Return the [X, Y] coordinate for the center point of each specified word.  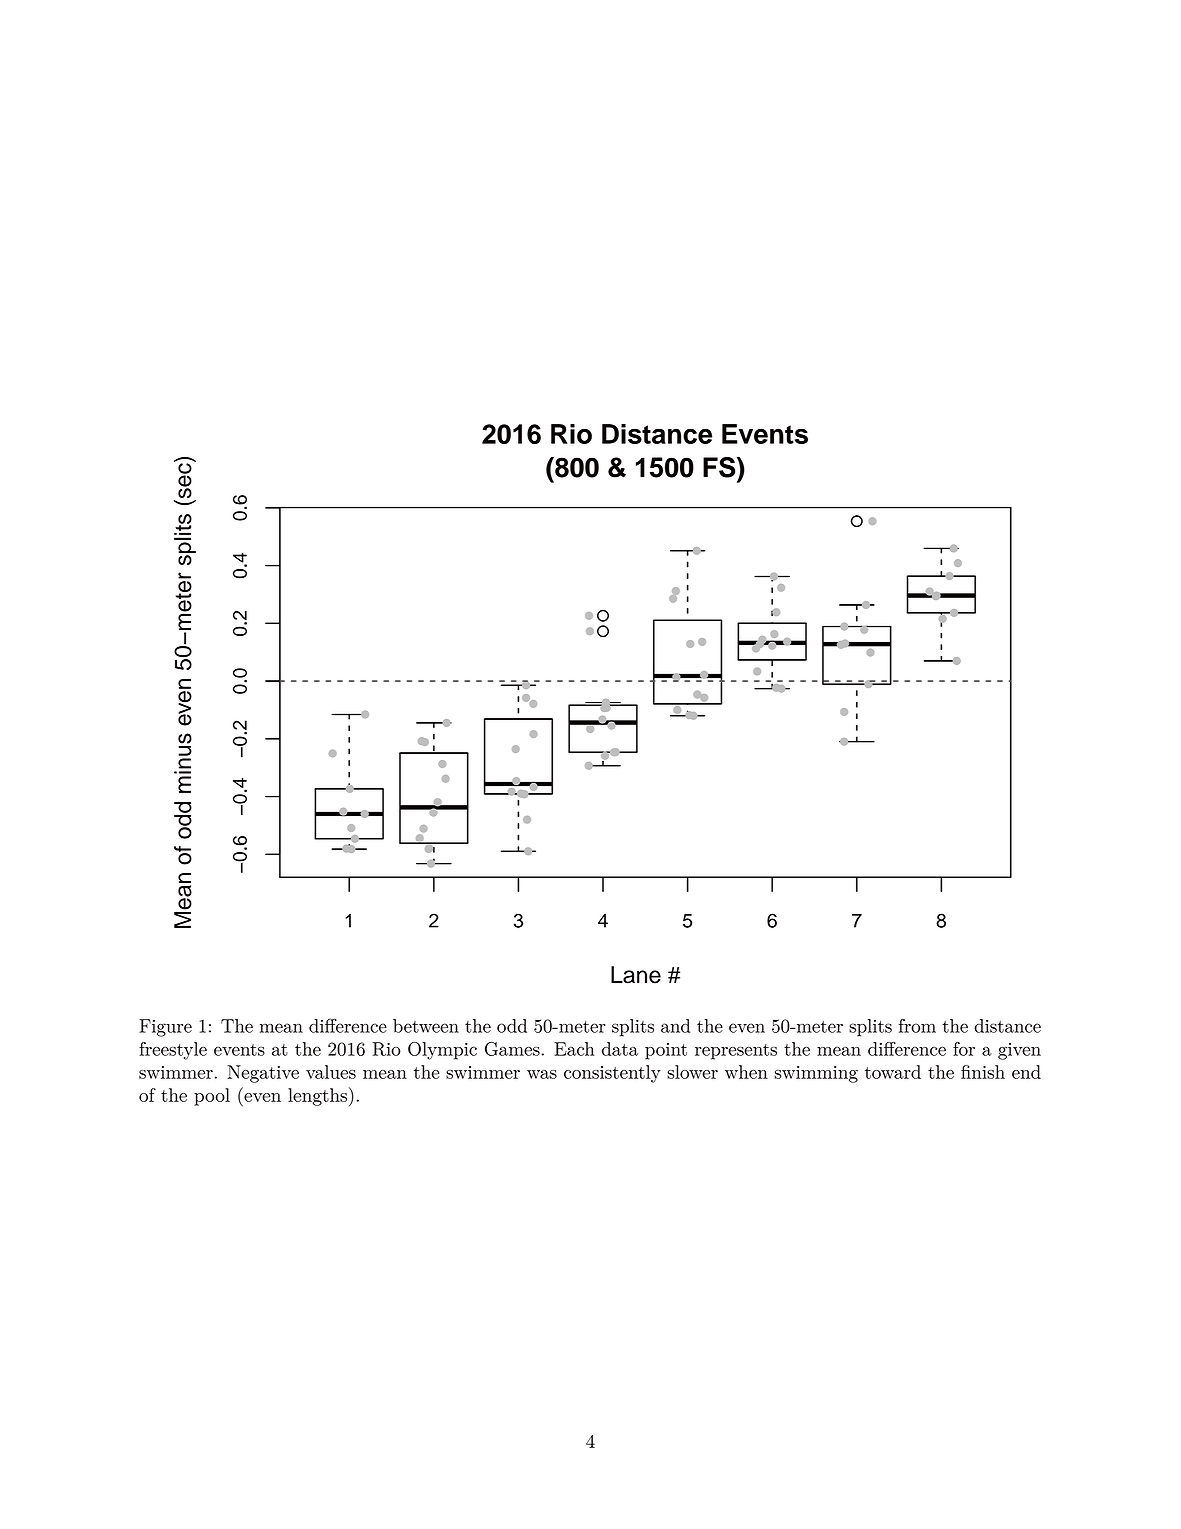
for [964, 1049]
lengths [317, 1097]
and [675, 1026]
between [426, 1026]
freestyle [173, 1051]
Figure [165, 1028]
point [666, 1051]
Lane [636, 975]
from [917, 1026]
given [1019, 1051]
